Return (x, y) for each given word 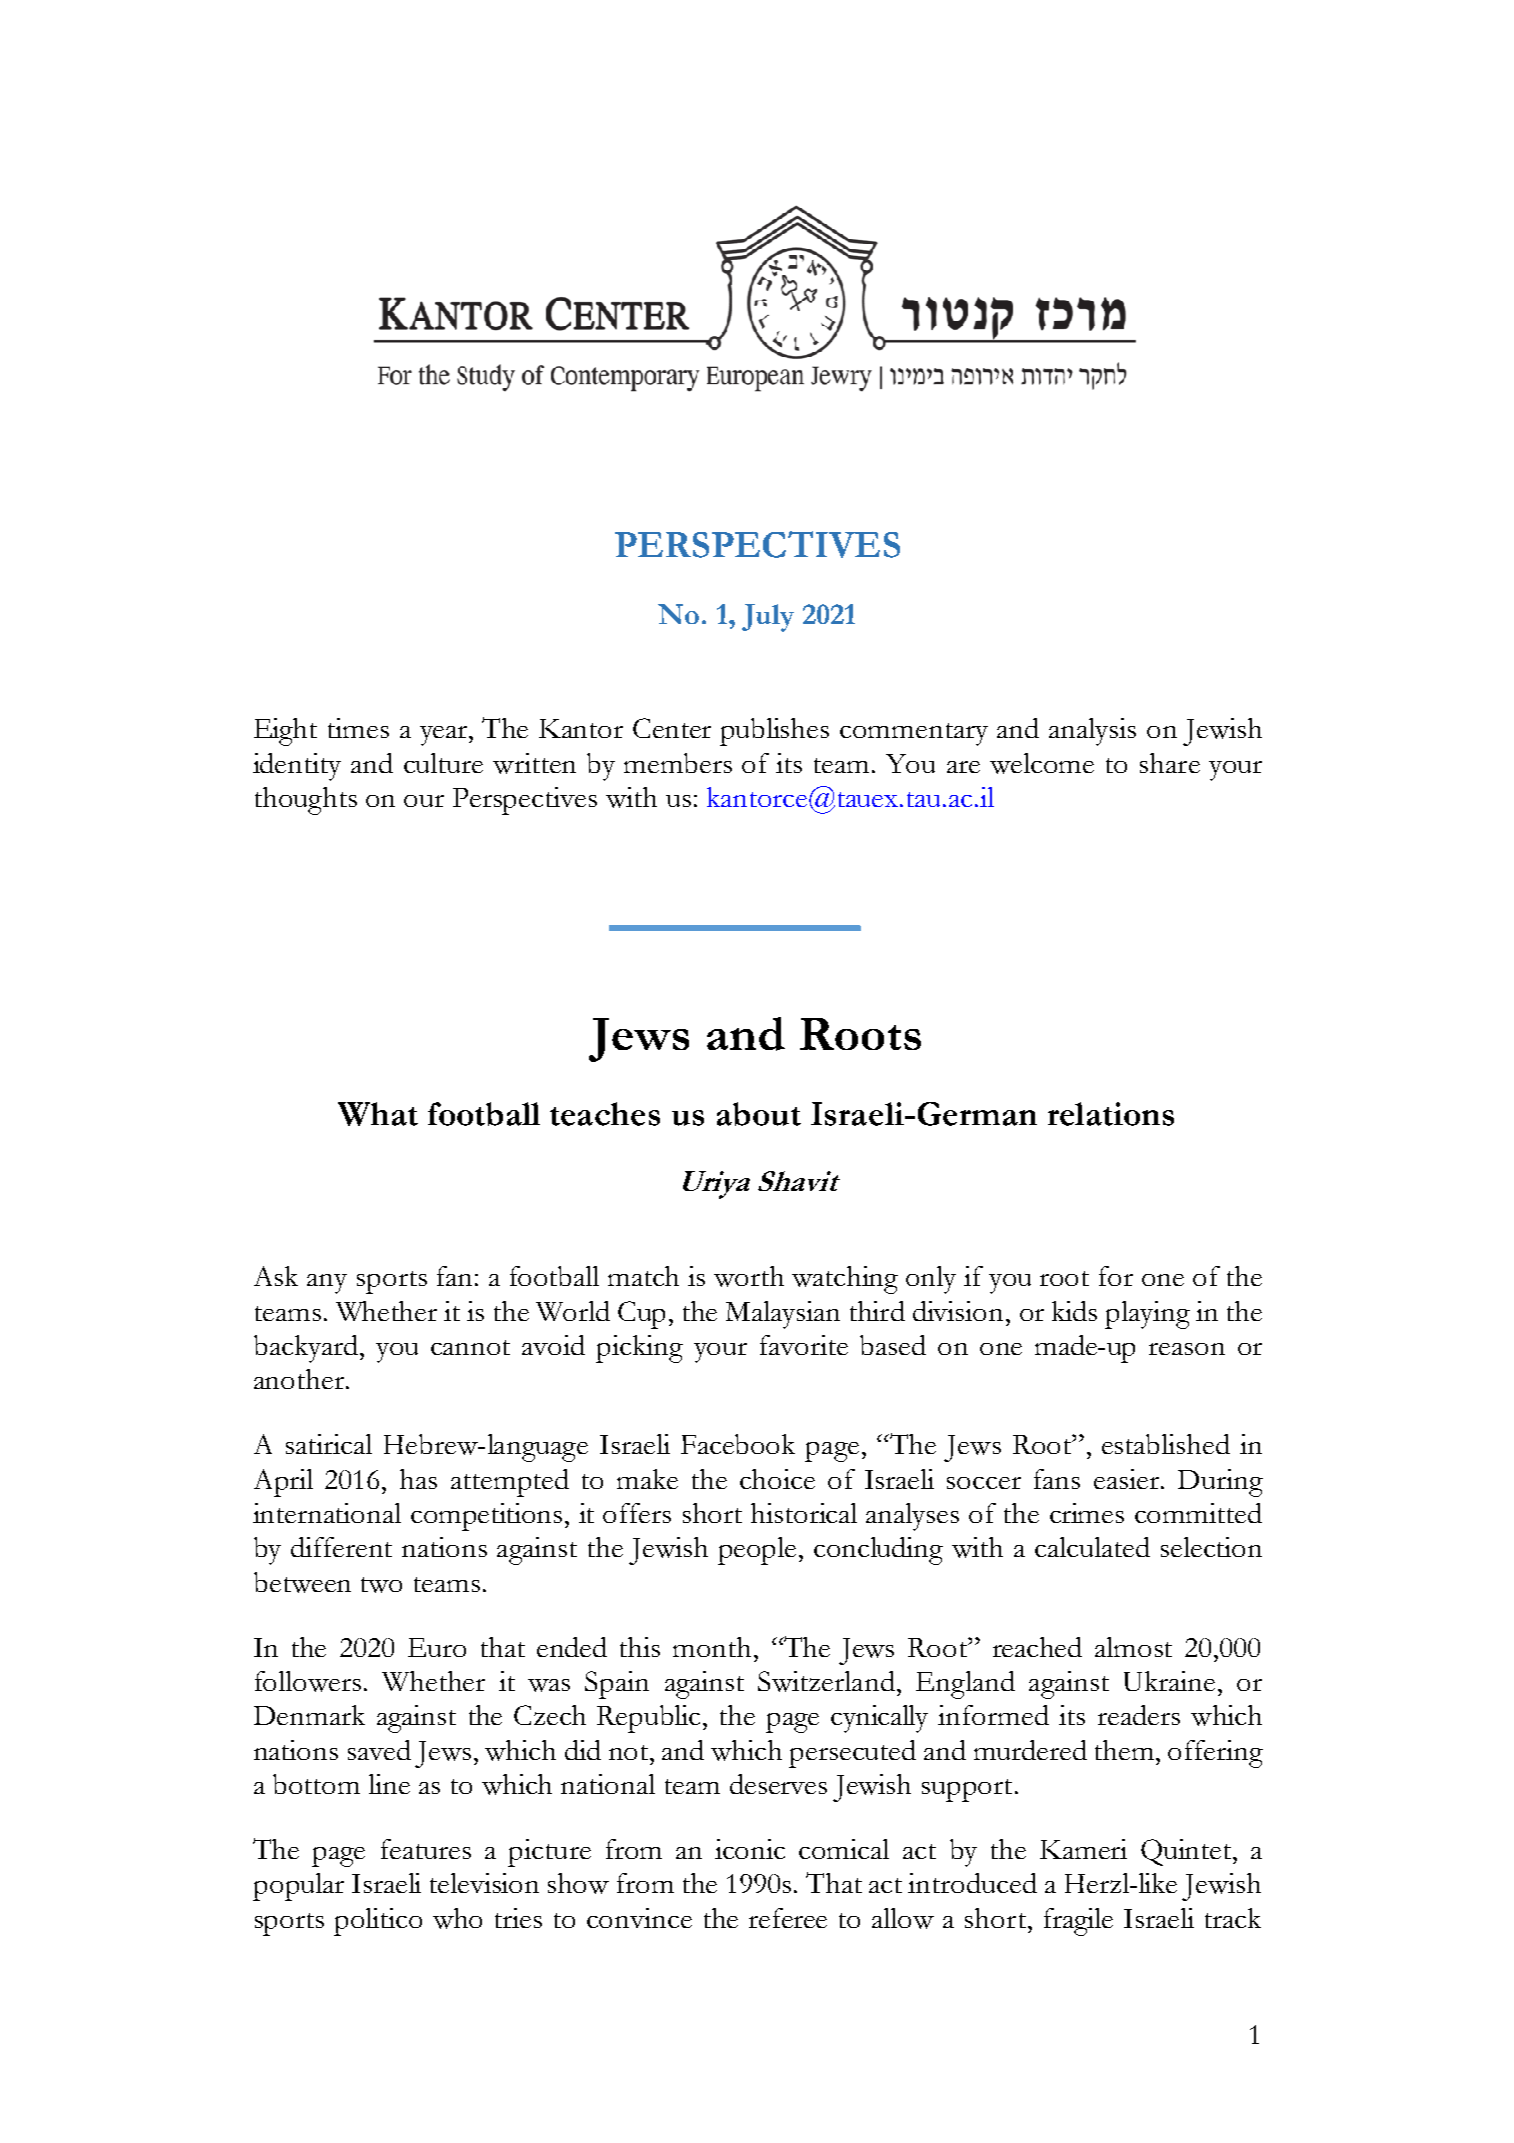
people (757, 1551)
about (759, 1114)
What (378, 1114)
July (768, 618)
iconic (750, 1849)
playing (1147, 1315)
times (358, 728)
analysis (1092, 732)
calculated (1092, 1547)
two (381, 1585)
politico (378, 1922)
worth (749, 1276)
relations (1111, 1114)
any (327, 1284)
